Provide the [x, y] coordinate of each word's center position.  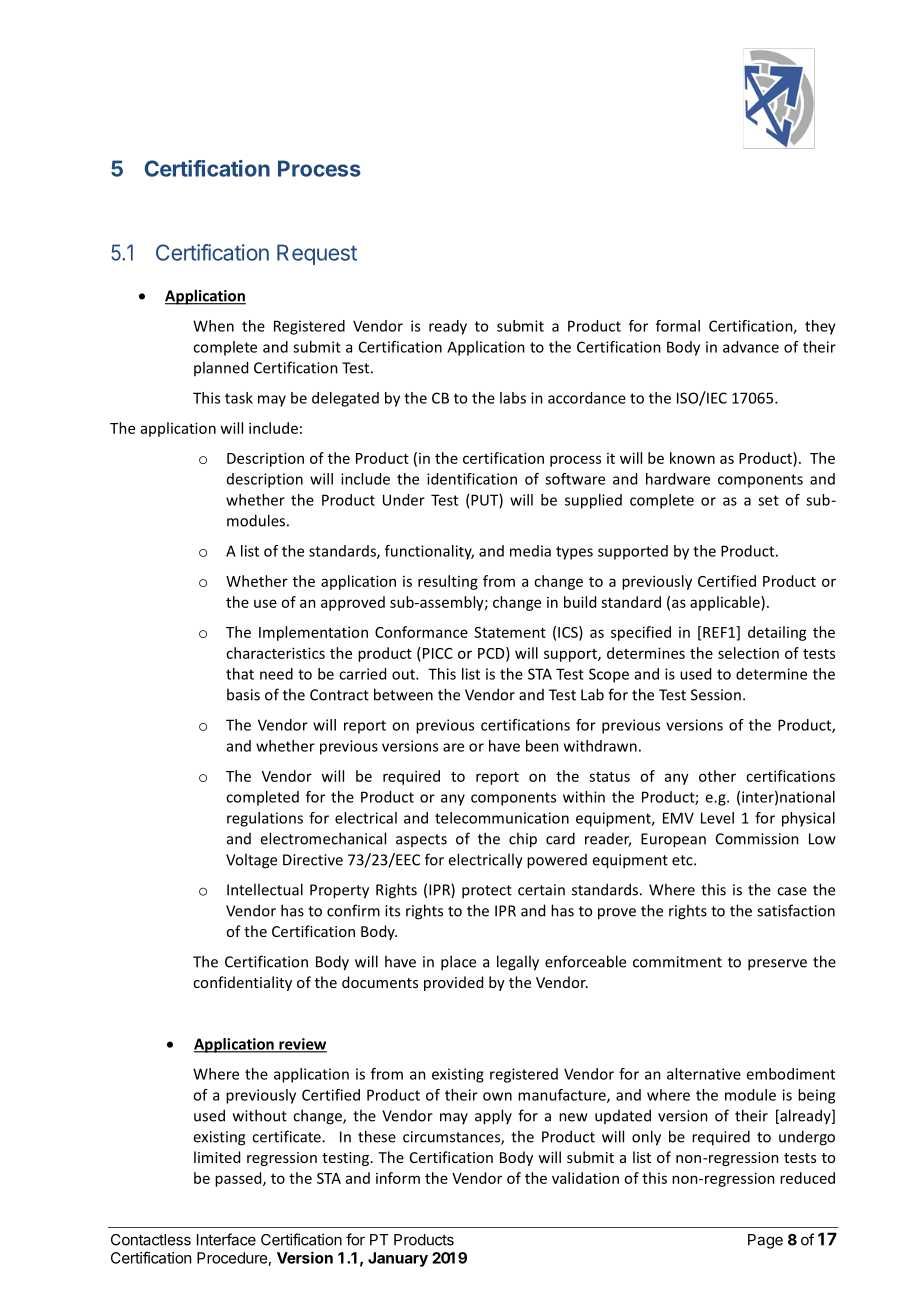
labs [513, 398]
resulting [448, 582]
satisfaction [796, 910]
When [213, 326]
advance [751, 347]
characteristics [275, 653]
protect [487, 892]
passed [239, 1179]
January [398, 1259]
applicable [726, 603]
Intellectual [265, 889]
